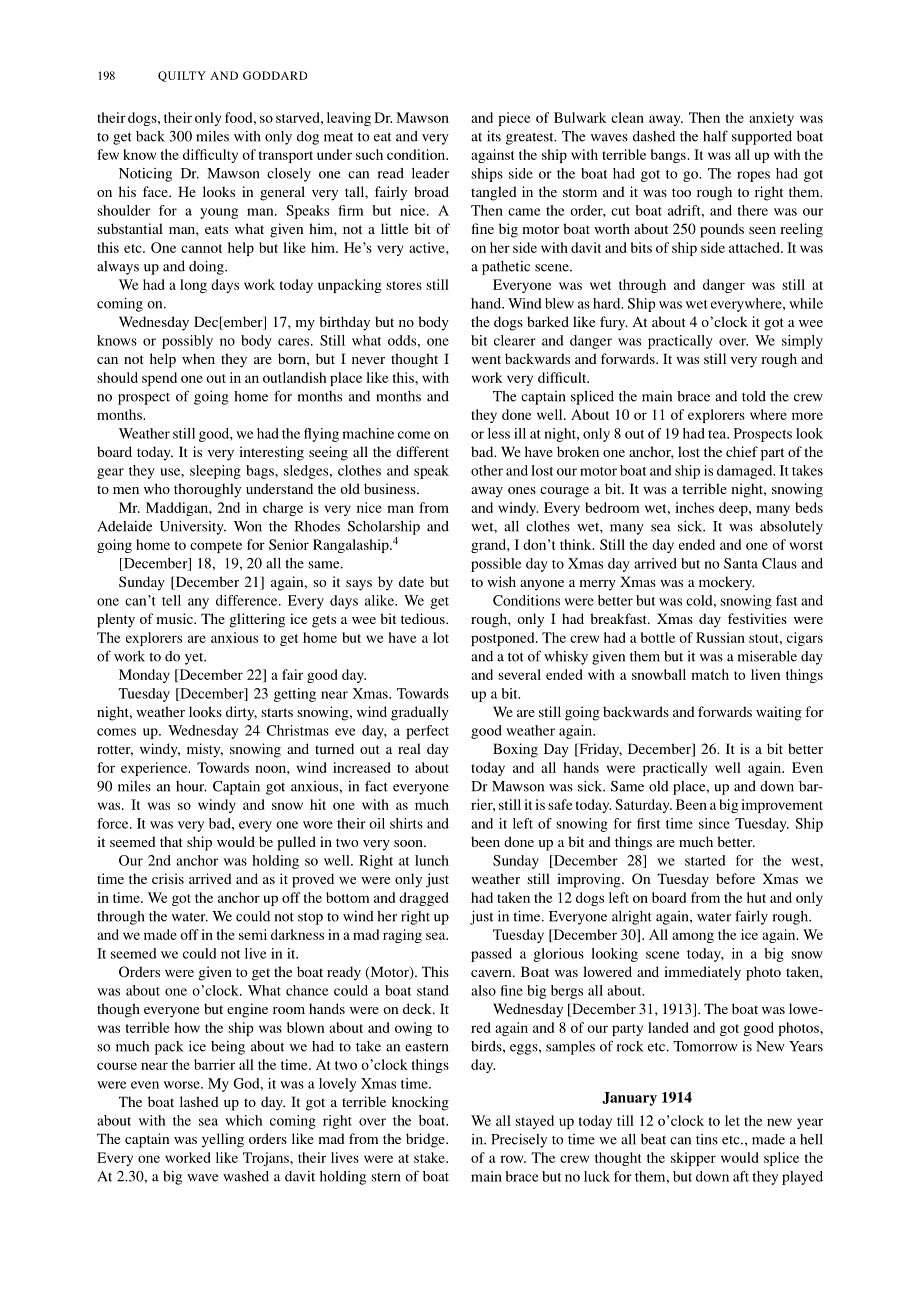 Image resolution: width=924 pixels, height=1308 pixels. I want to click on went, so click(486, 359).
